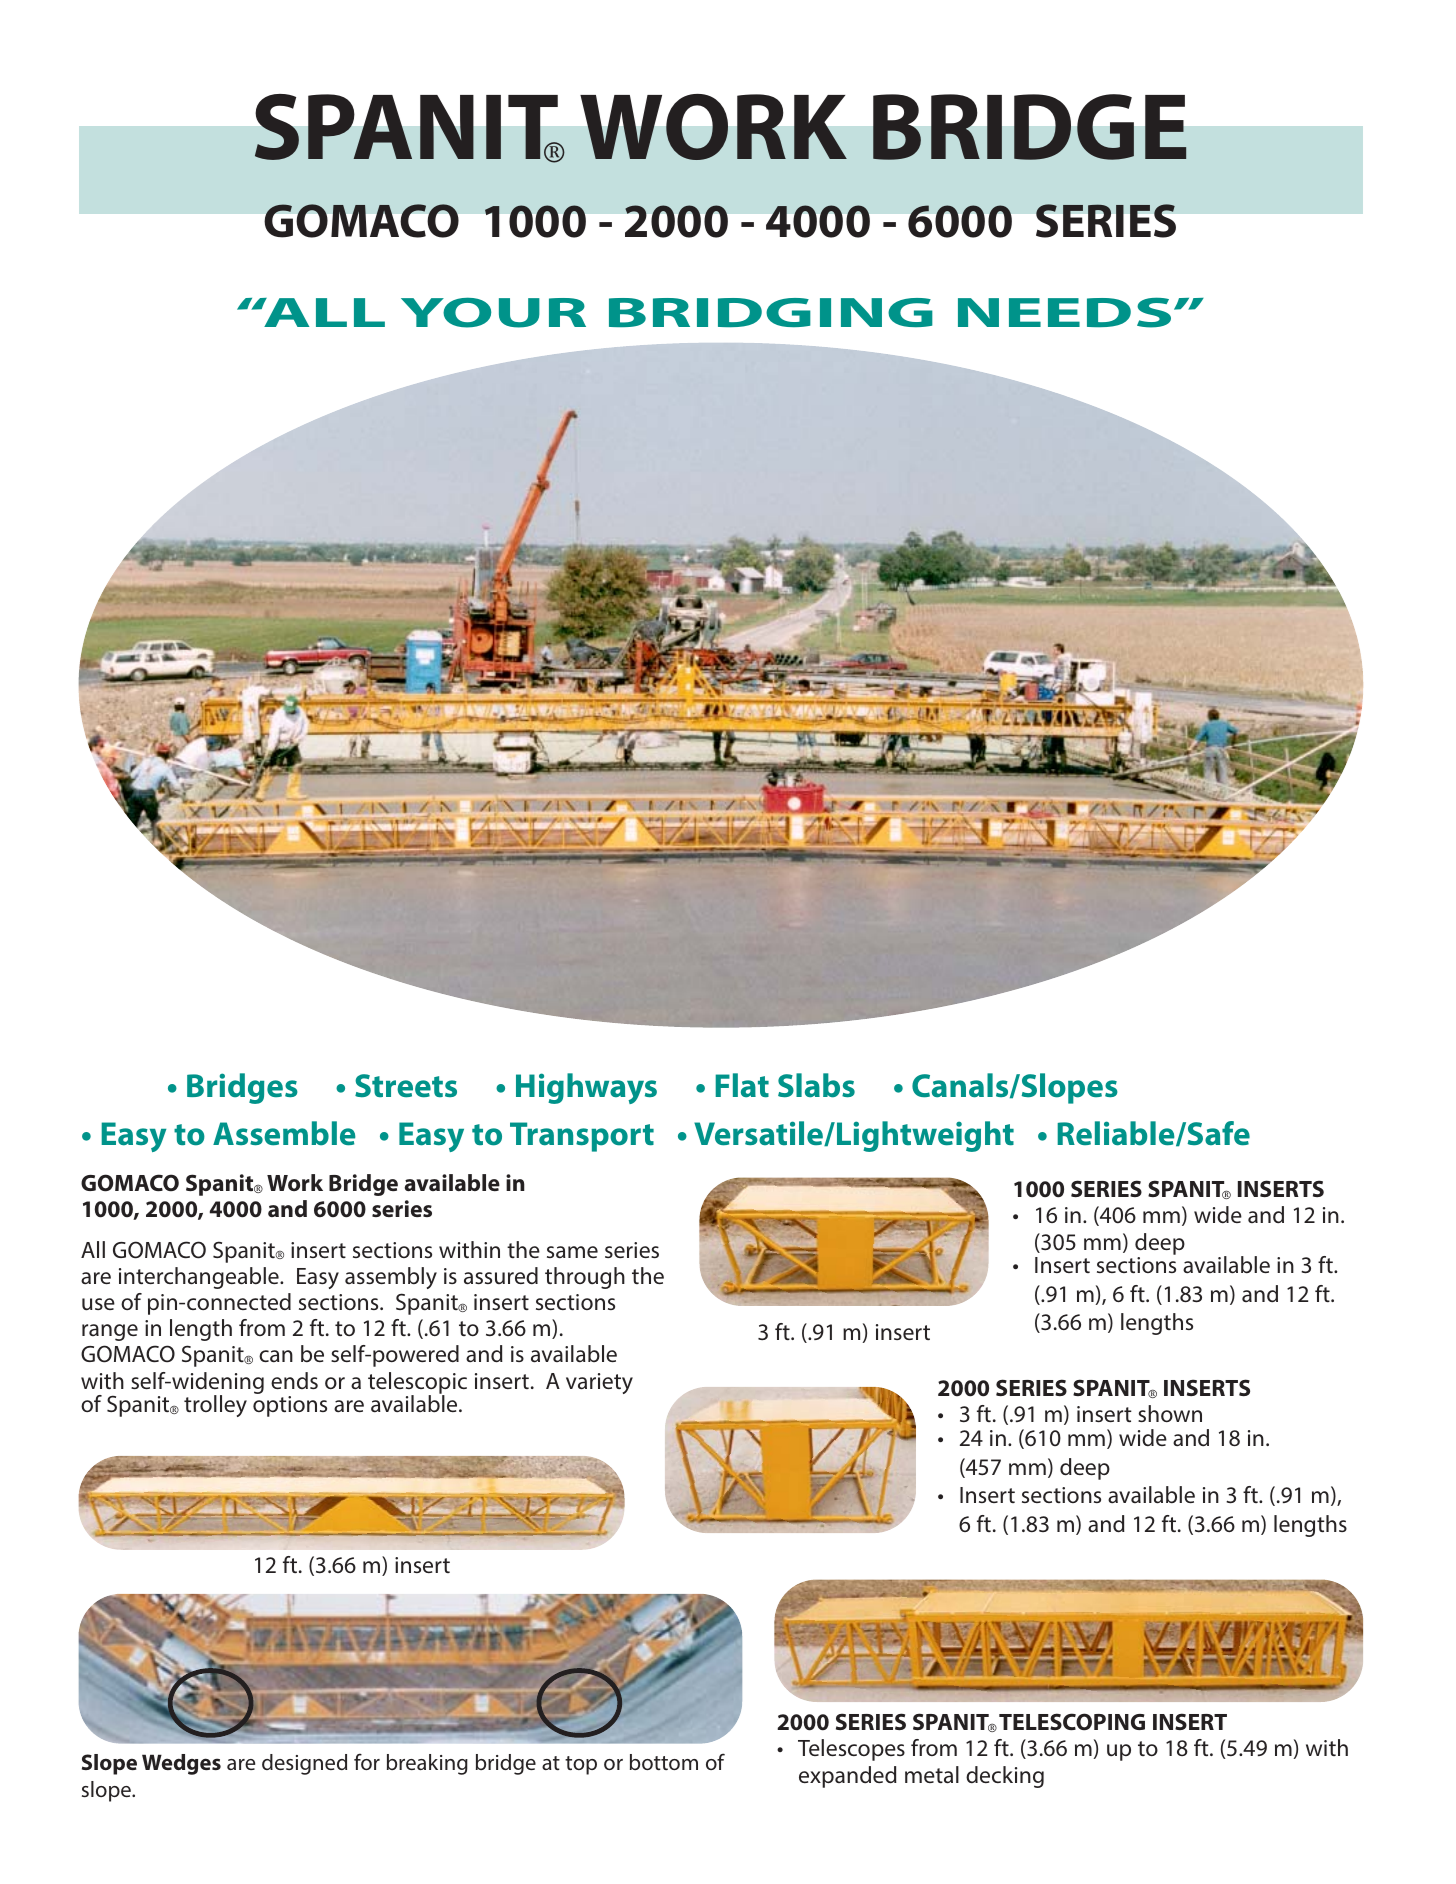 This screenshot has height=1884, width=1456. I want to click on through, so click(585, 1278).
